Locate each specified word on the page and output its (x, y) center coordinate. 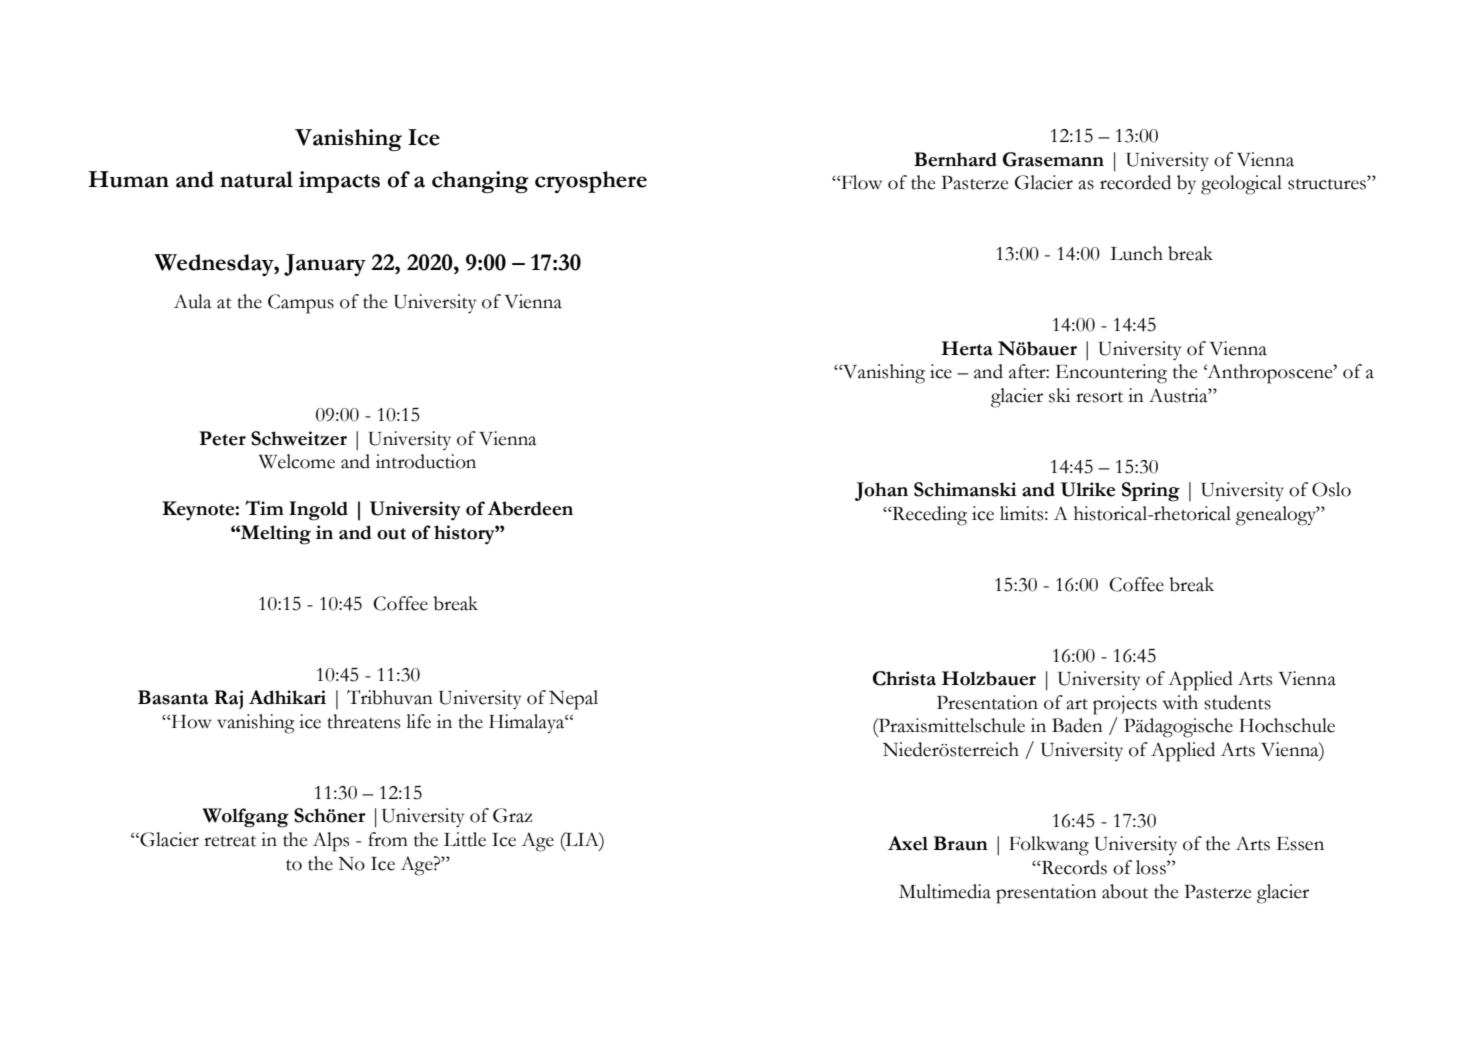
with (1180, 702)
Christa (904, 678)
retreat (230, 841)
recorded (1135, 182)
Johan (881, 491)
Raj (228, 699)
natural (256, 179)
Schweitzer (299, 438)
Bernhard (955, 159)
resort (1099, 397)
